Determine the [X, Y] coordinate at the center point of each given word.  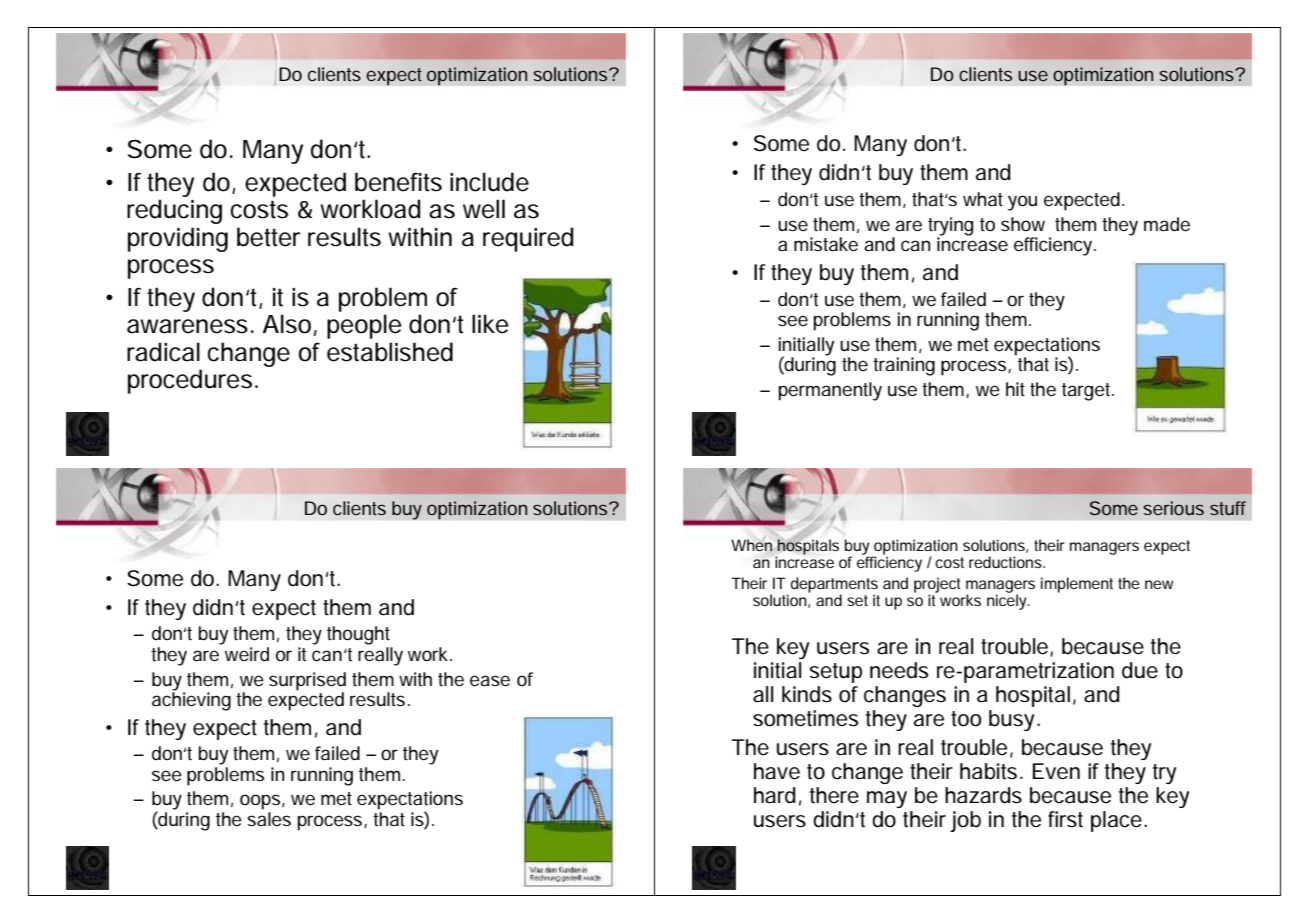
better [268, 237]
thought [358, 635]
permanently [830, 391]
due [1140, 670]
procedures [190, 381]
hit [1015, 389]
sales [269, 819]
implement [1077, 585]
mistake [826, 244]
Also [287, 324]
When [752, 544]
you [1022, 203]
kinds [807, 694]
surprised [307, 681]
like [490, 324]
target [1088, 392]
